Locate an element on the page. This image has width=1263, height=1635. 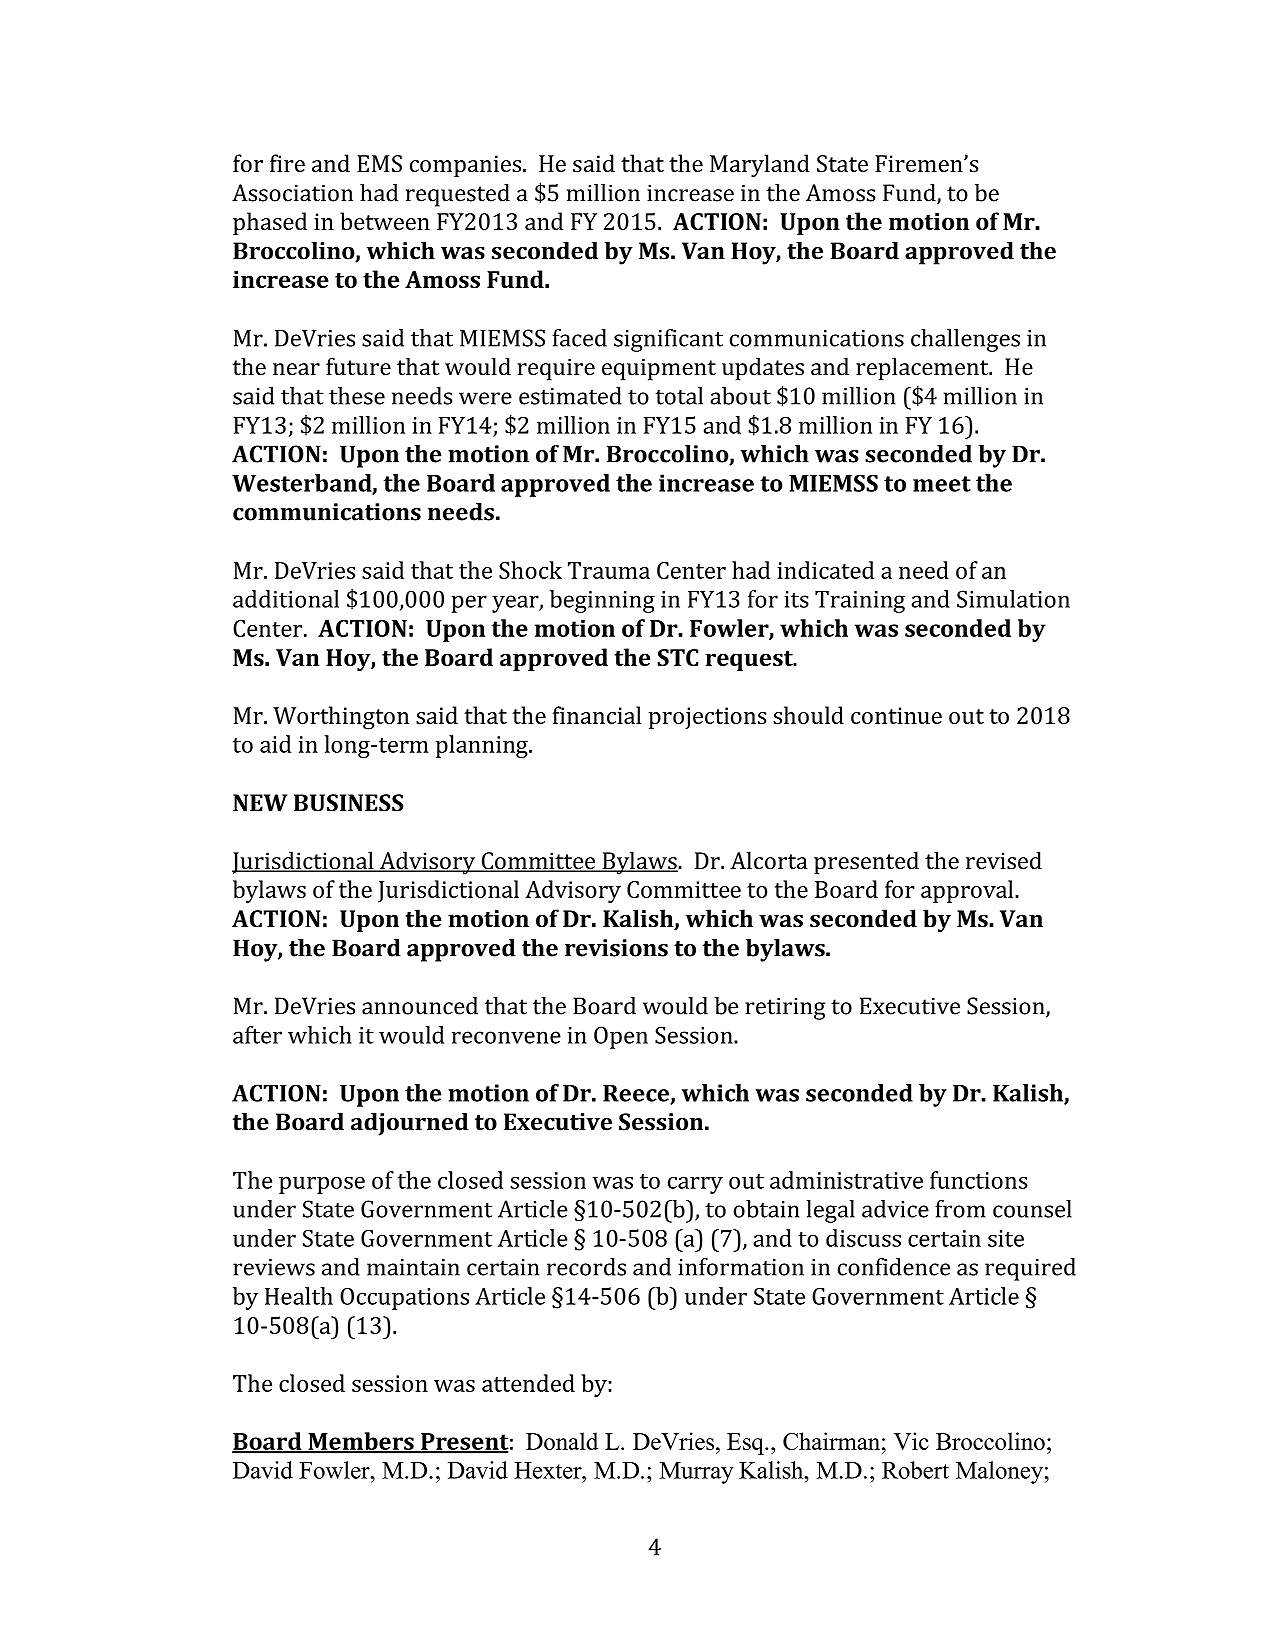
additional is located at coordinates (286, 599).
